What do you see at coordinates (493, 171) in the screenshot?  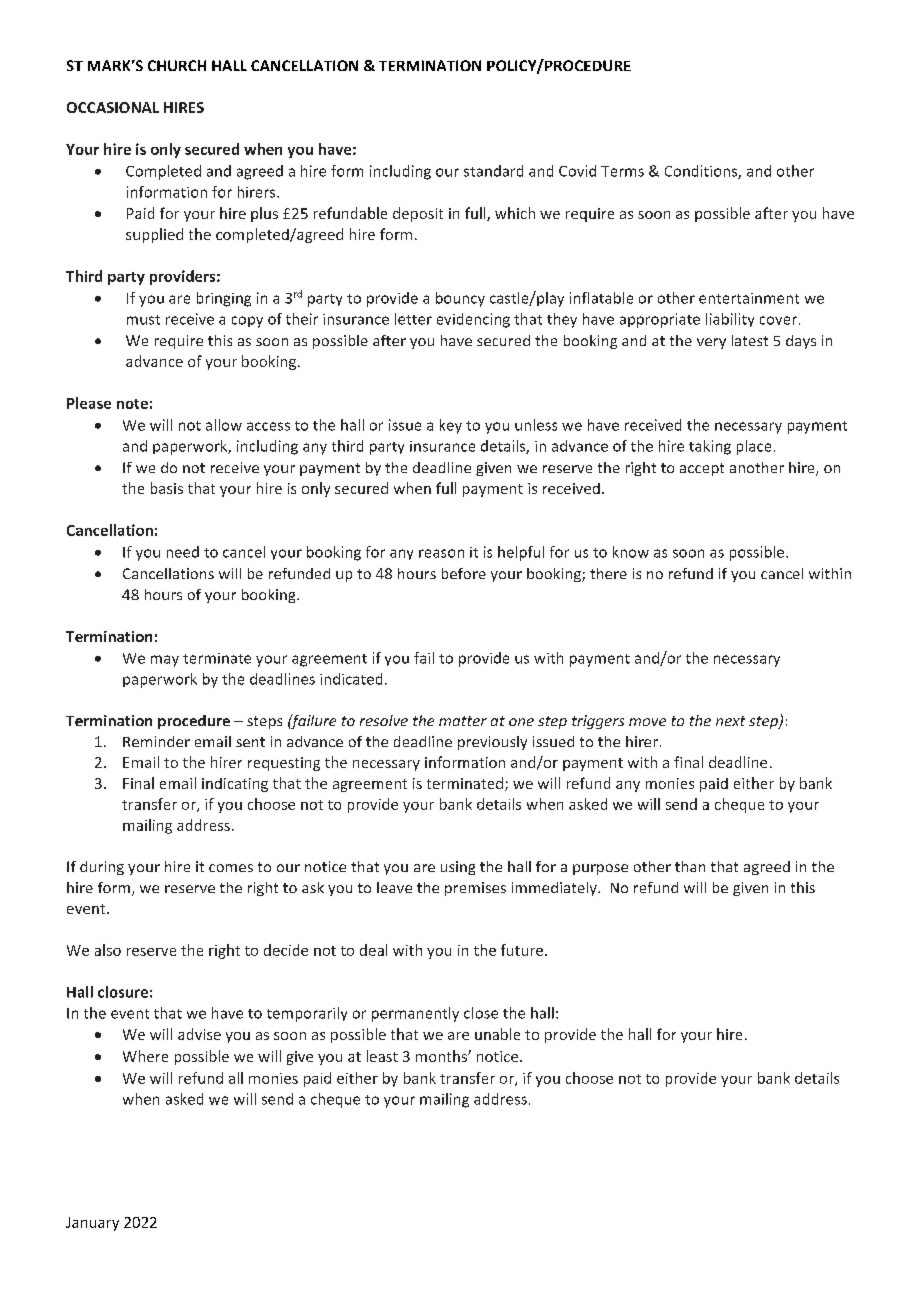 I see `standard` at bounding box center [493, 171].
